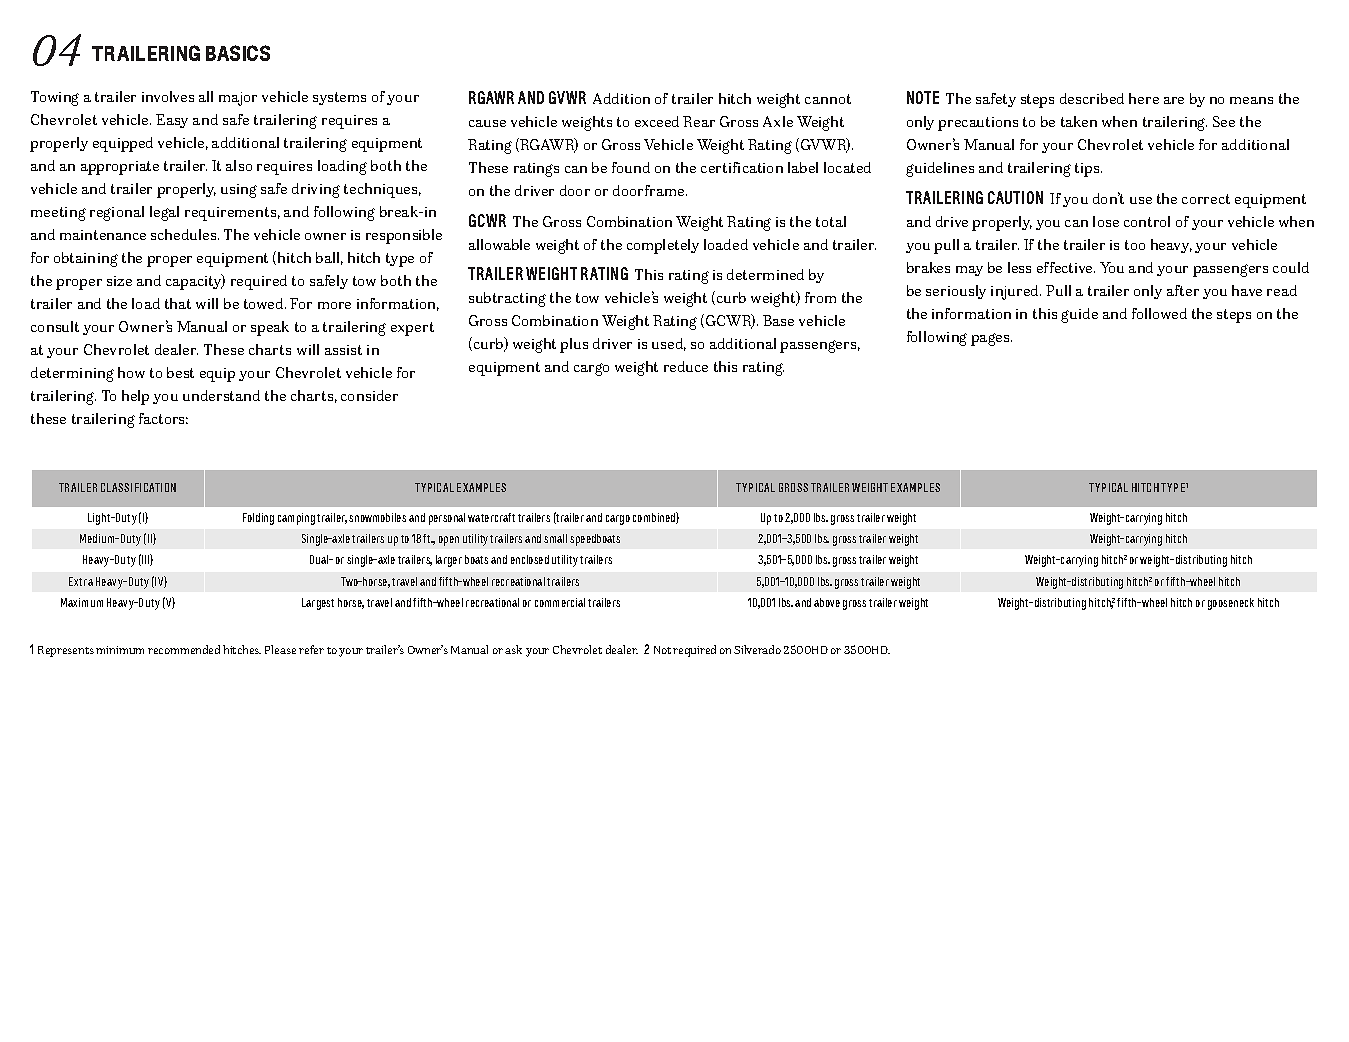 The image size is (1349, 1042). Describe the element at coordinates (138, 487) in the image. I see `Classification` at that location.
